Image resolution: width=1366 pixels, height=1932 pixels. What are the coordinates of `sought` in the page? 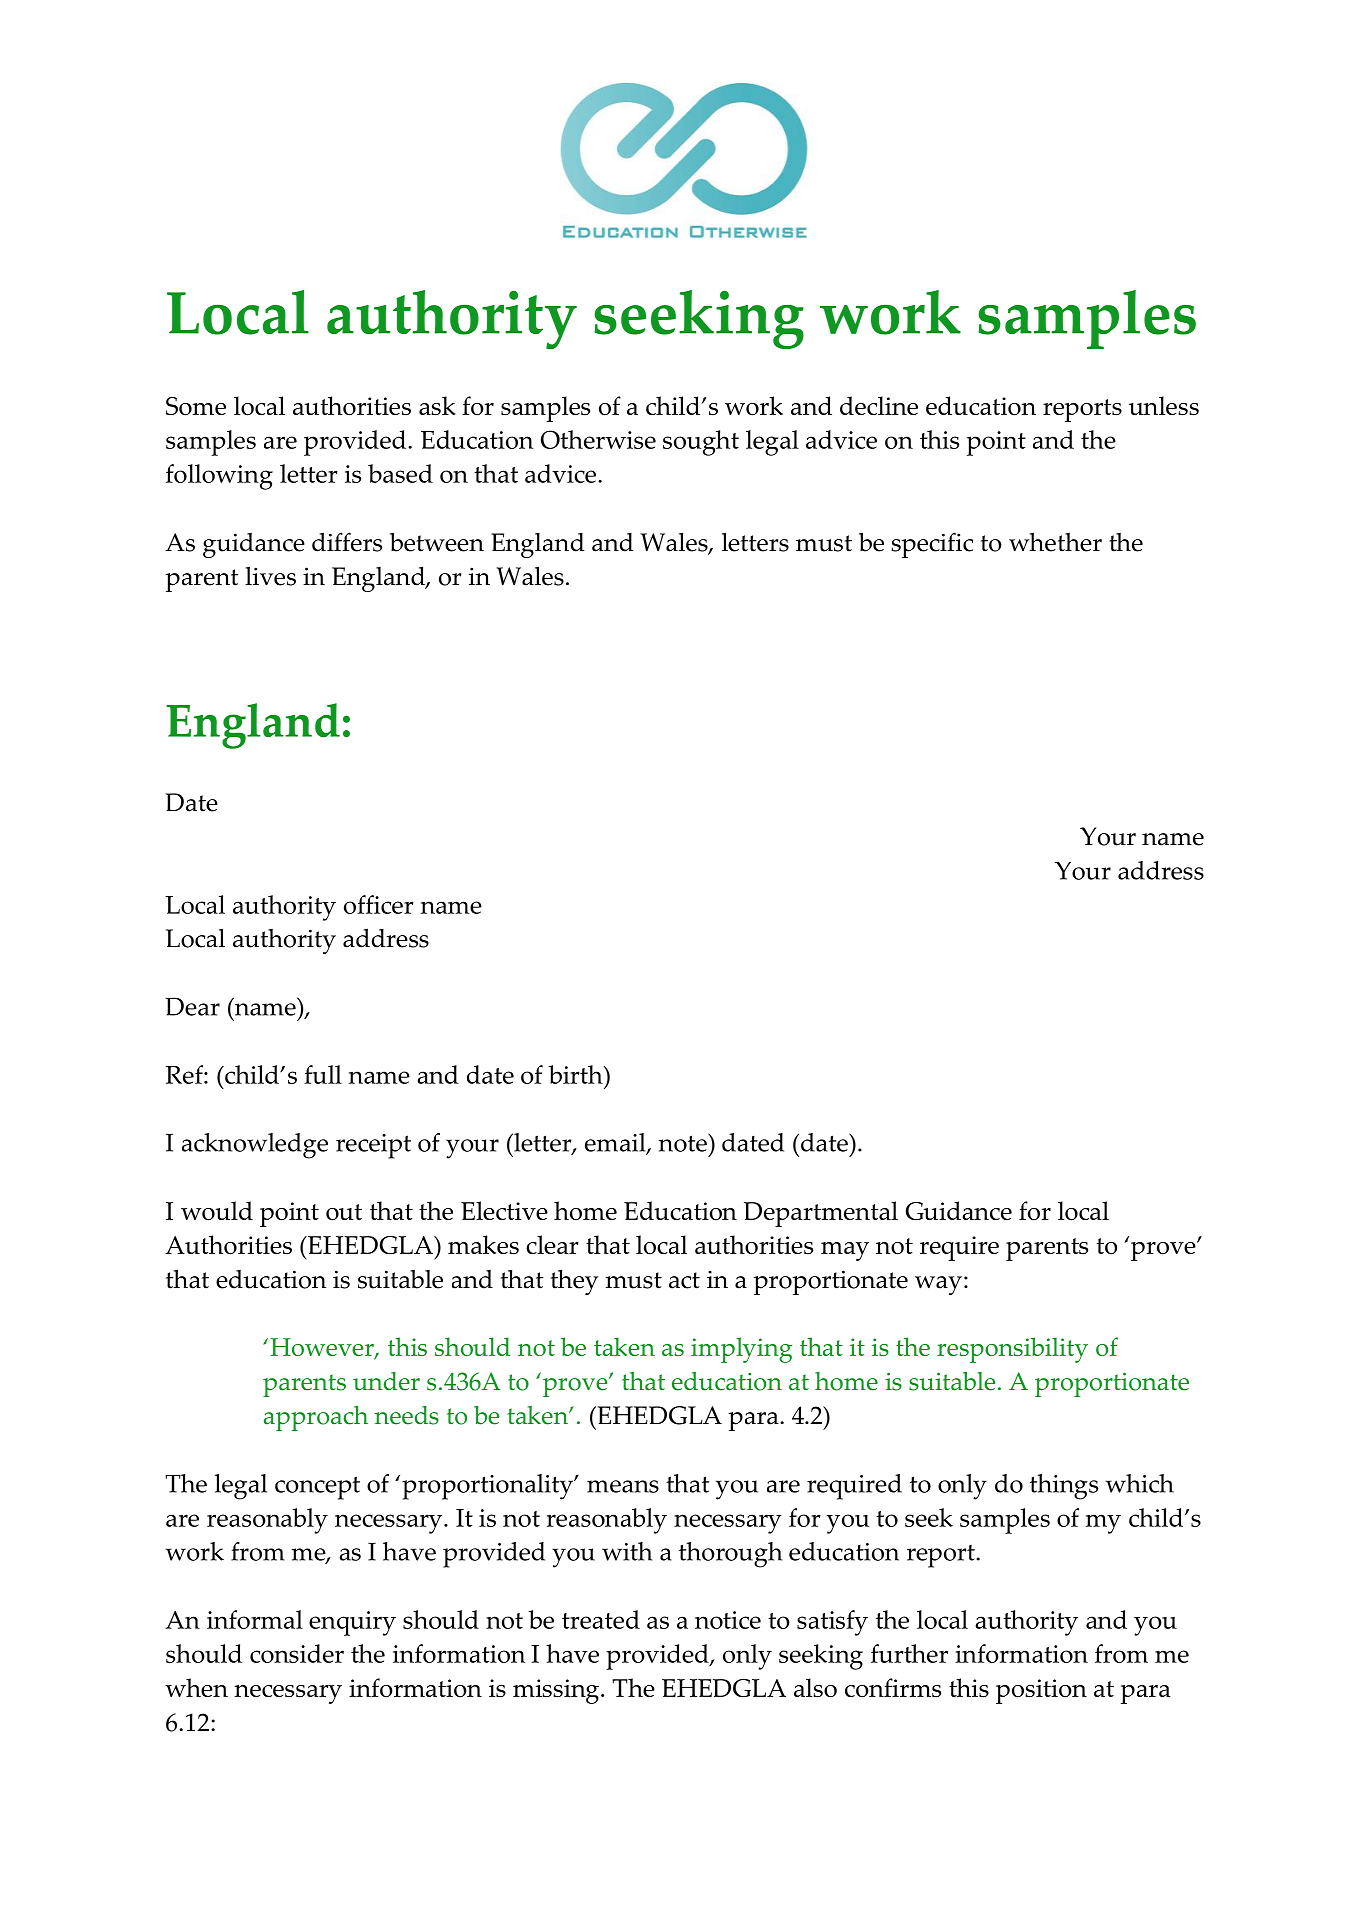 It's located at (701, 443).
